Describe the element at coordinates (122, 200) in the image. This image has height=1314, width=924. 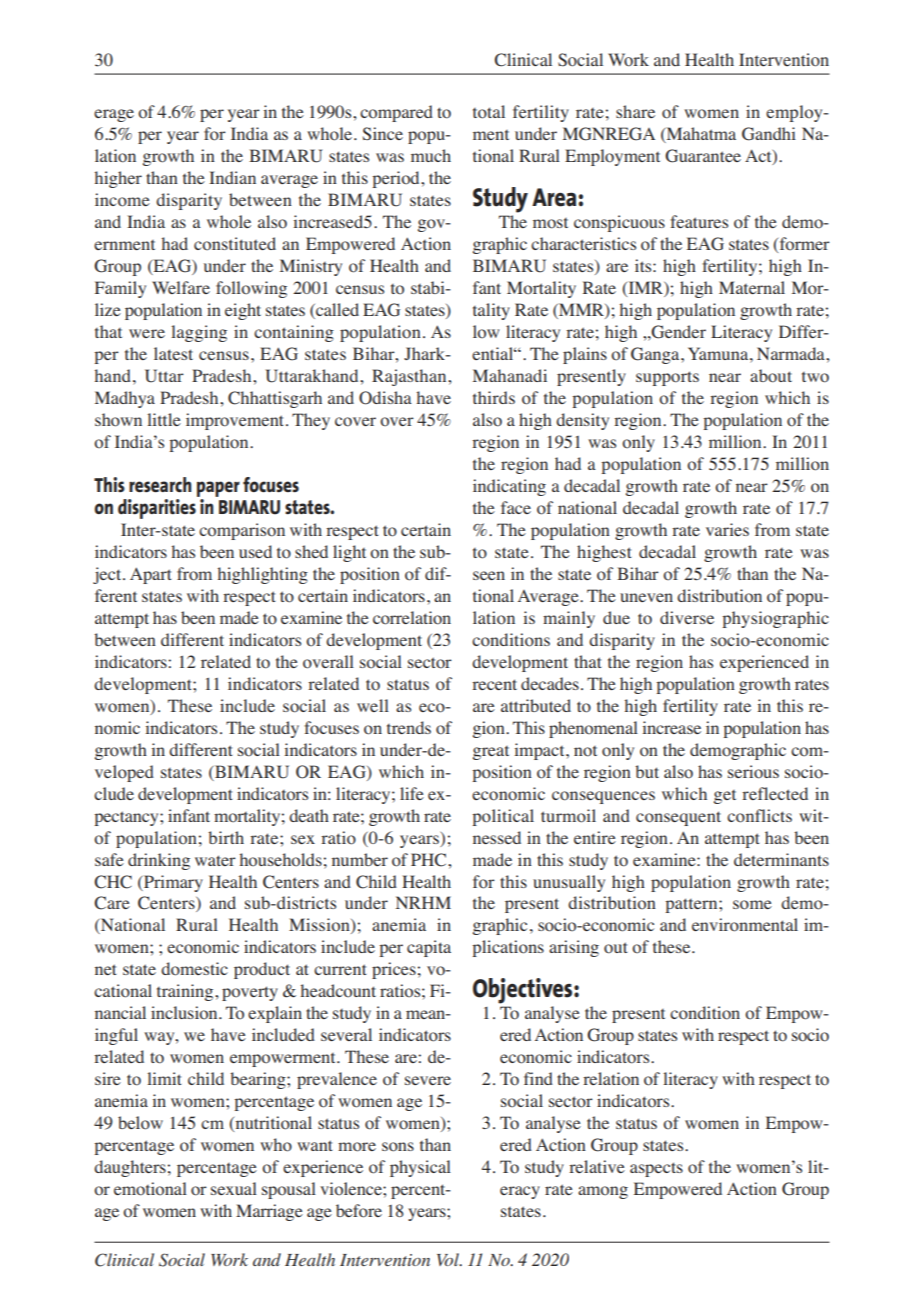
I see `income` at that location.
